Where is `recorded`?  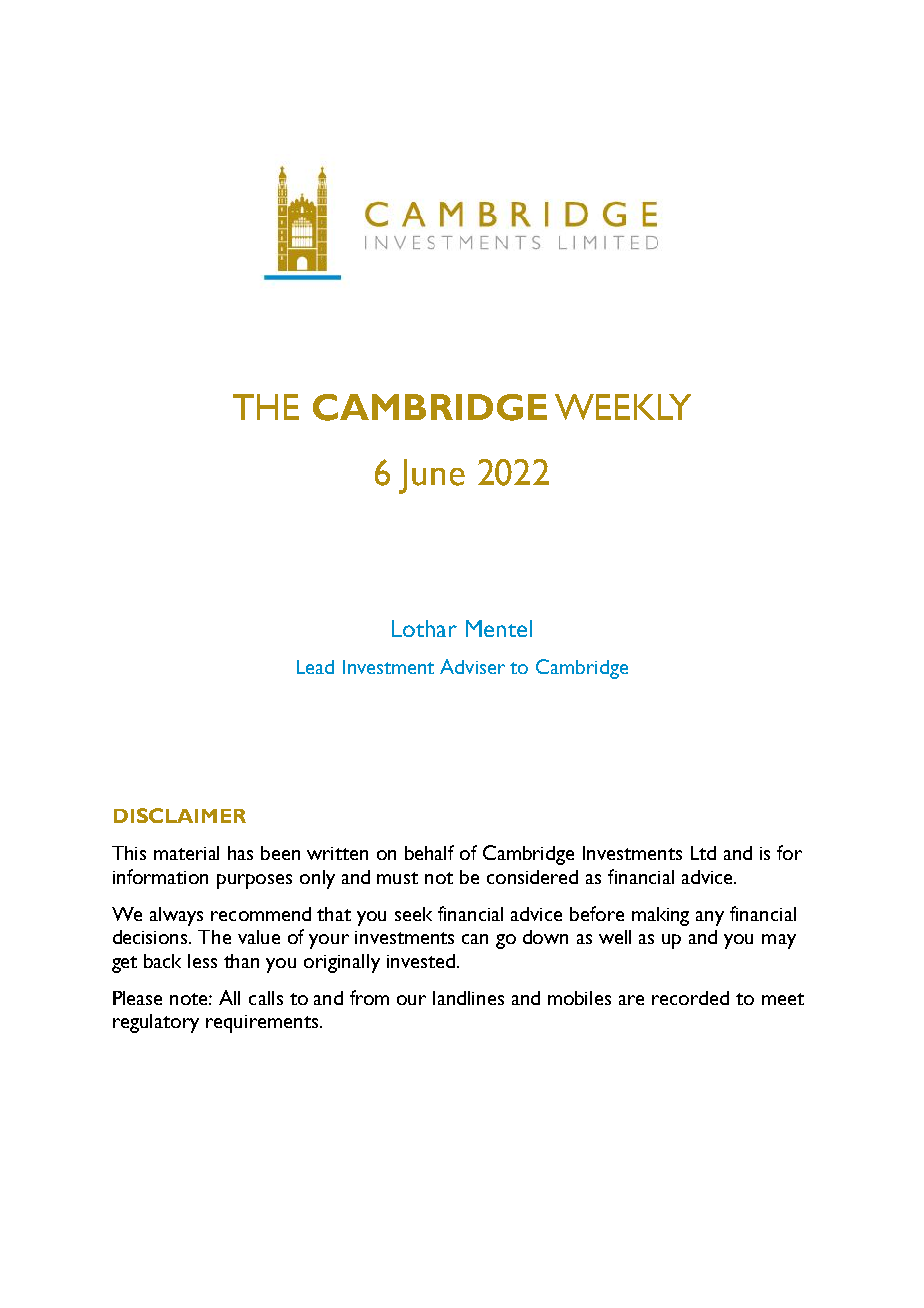 recorded is located at coordinates (690, 998).
